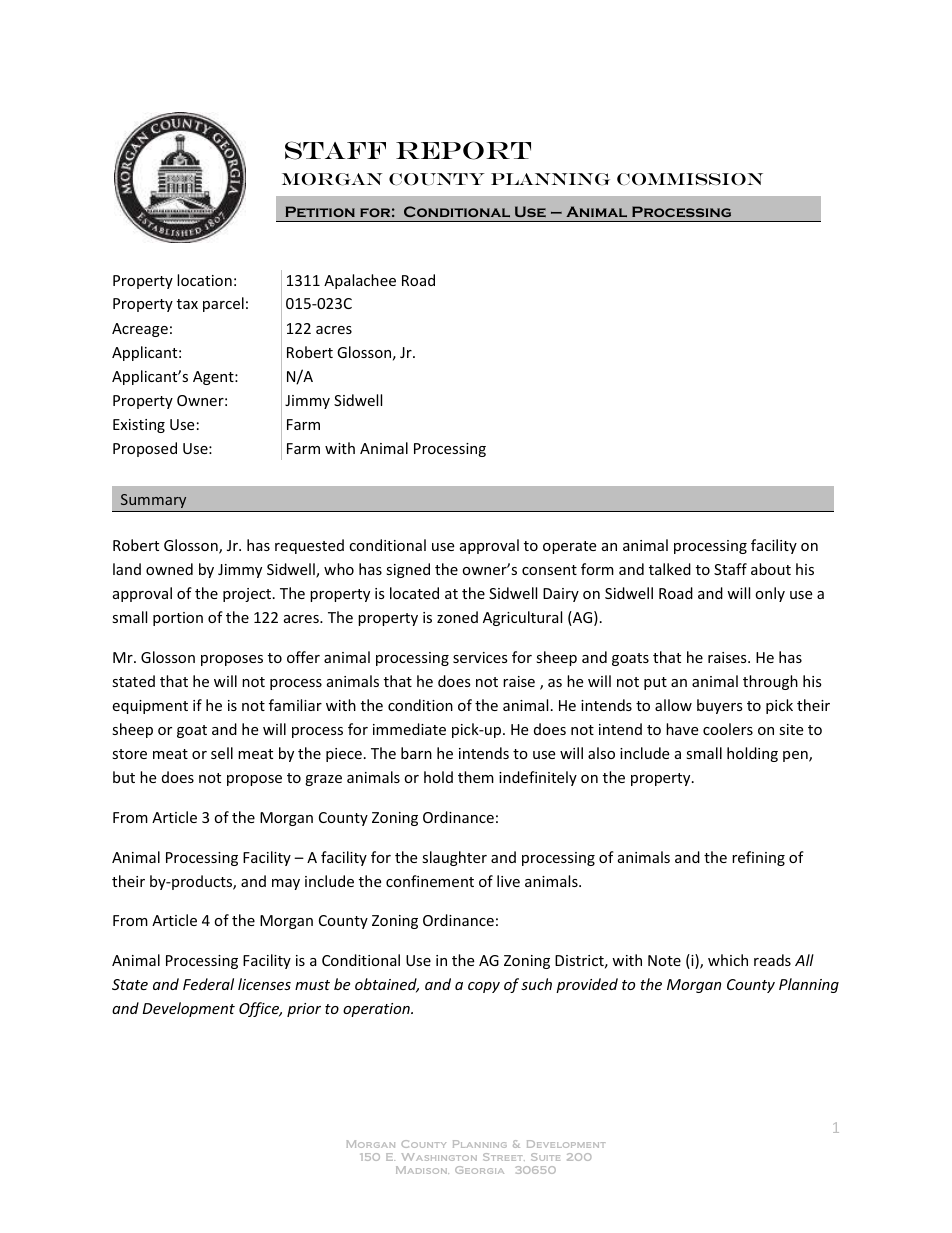 The height and width of the screenshot is (1233, 952). I want to click on talked, so click(670, 569).
